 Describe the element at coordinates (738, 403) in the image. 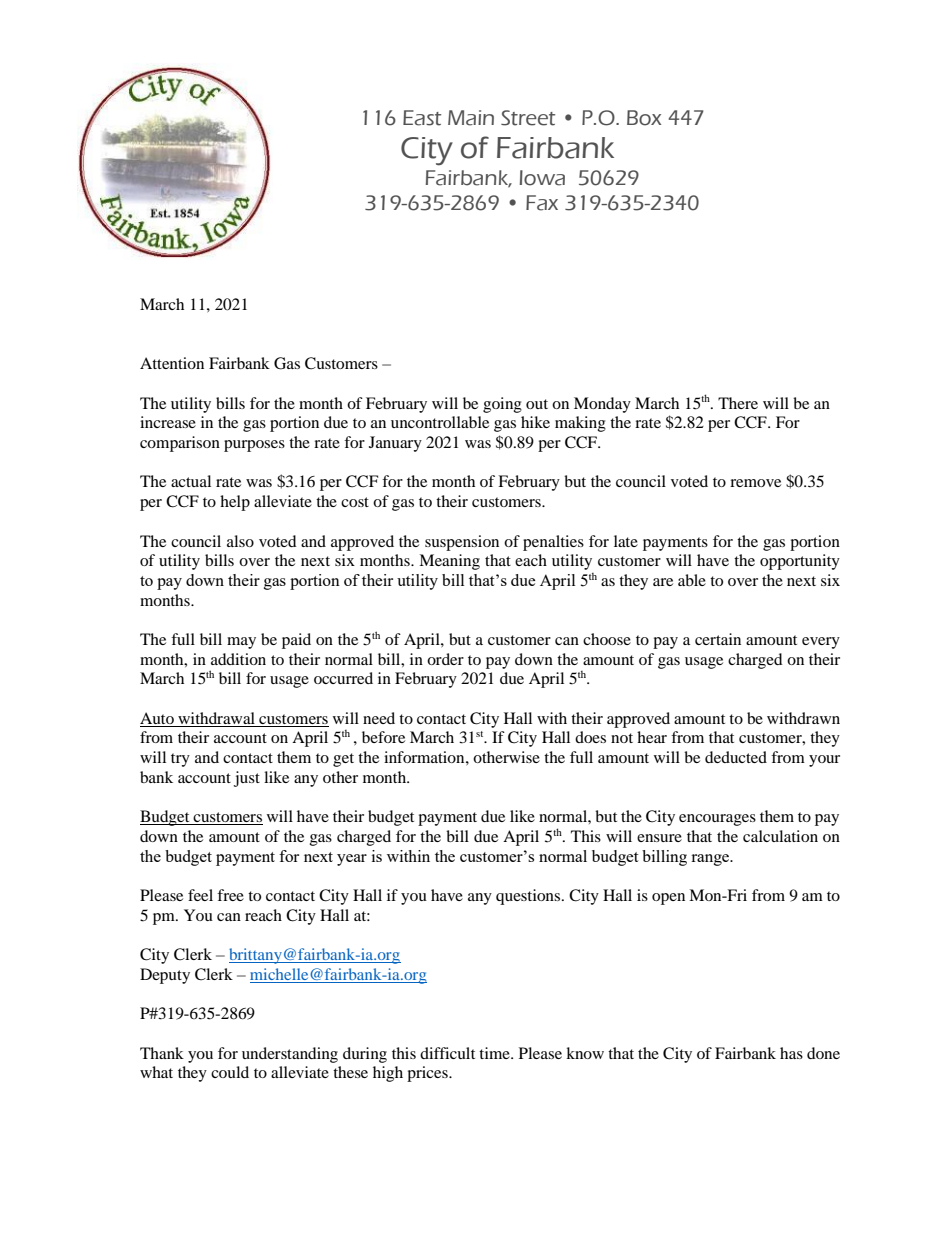

I see `There` at that location.
